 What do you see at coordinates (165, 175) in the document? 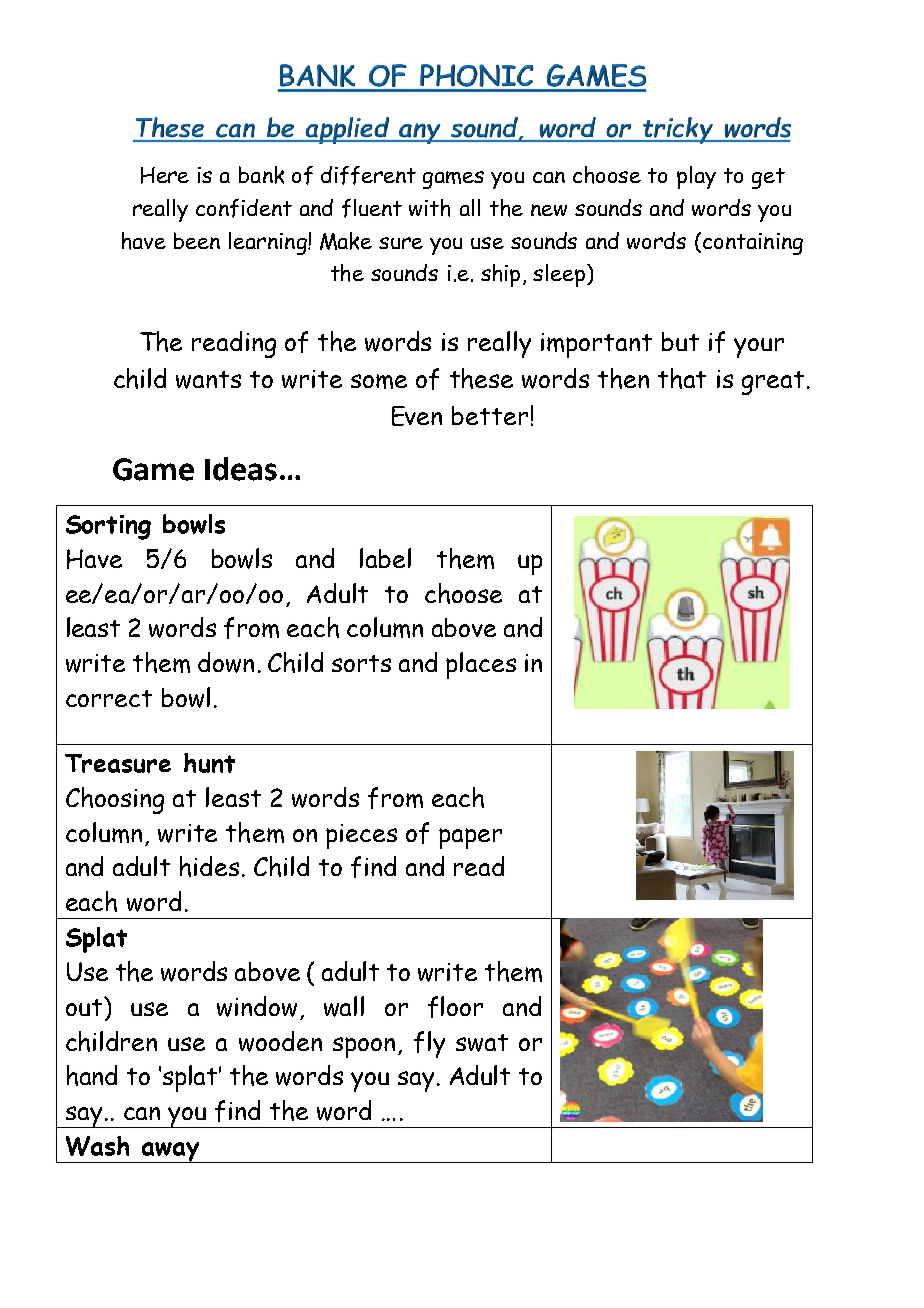
I see `Here` at bounding box center [165, 175].
